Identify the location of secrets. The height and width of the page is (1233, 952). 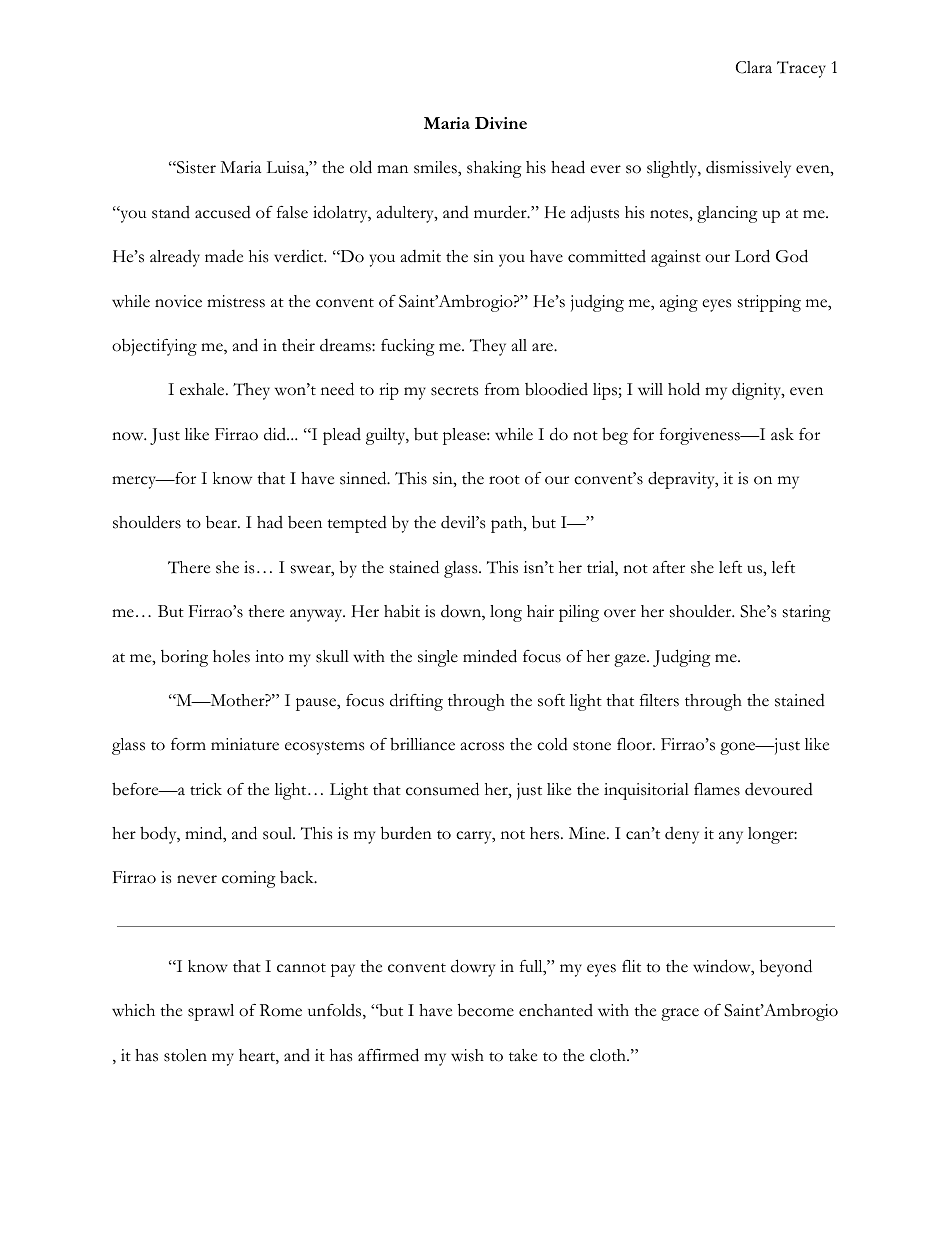
(454, 391).
